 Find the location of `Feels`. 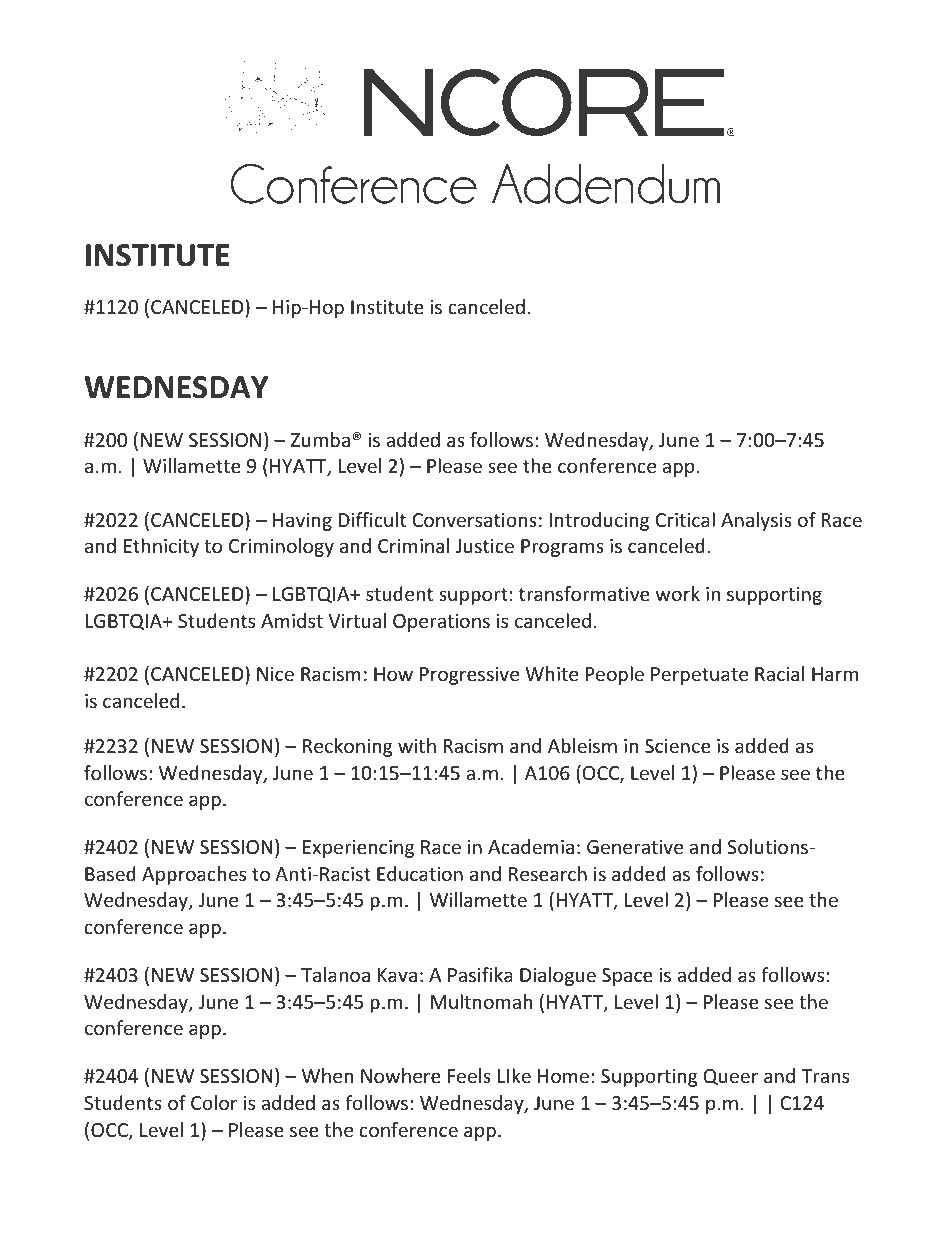

Feels is located at coordinates (469, 1075).
